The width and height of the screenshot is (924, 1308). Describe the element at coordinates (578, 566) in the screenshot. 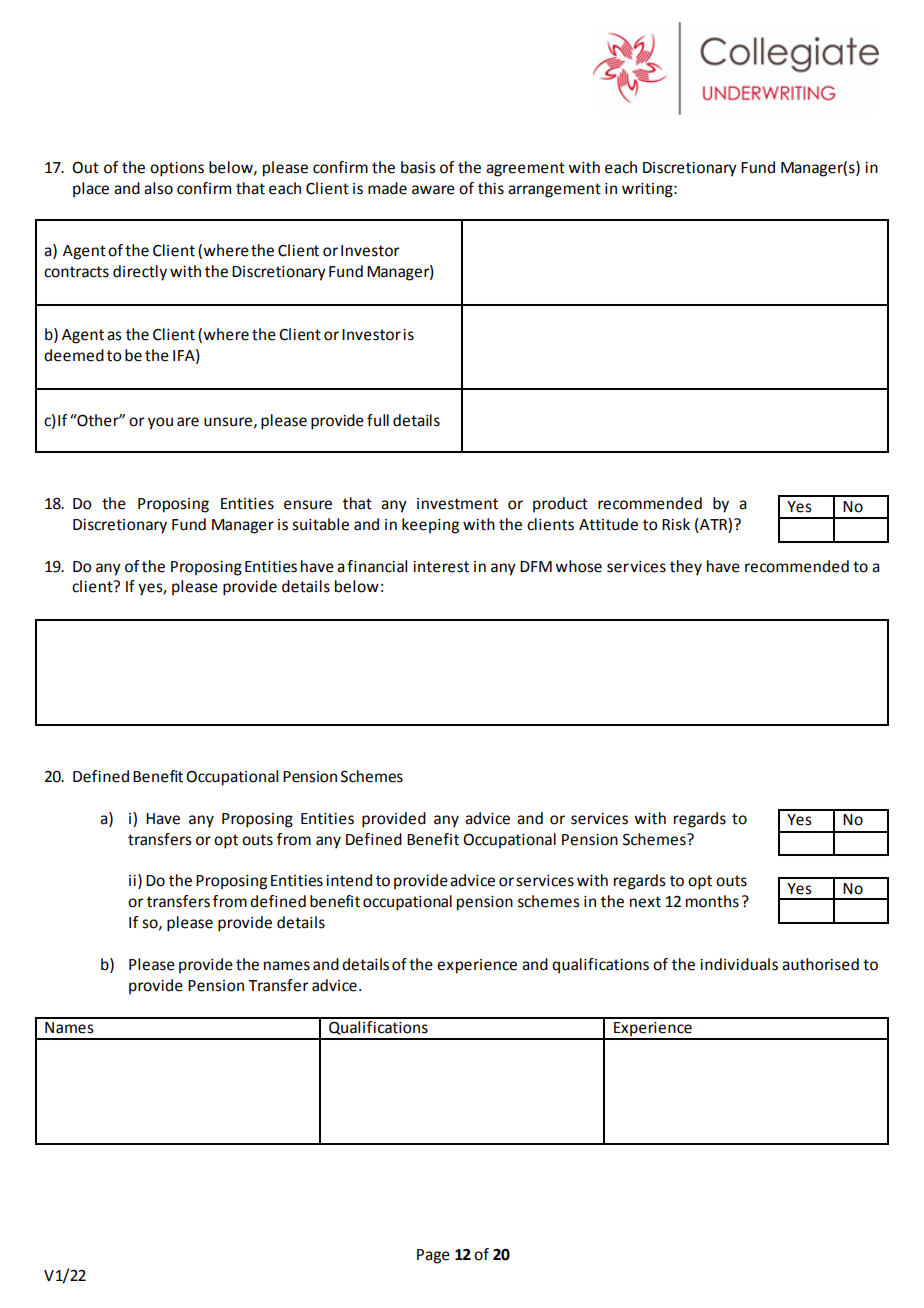

I see `whose` at that location.
